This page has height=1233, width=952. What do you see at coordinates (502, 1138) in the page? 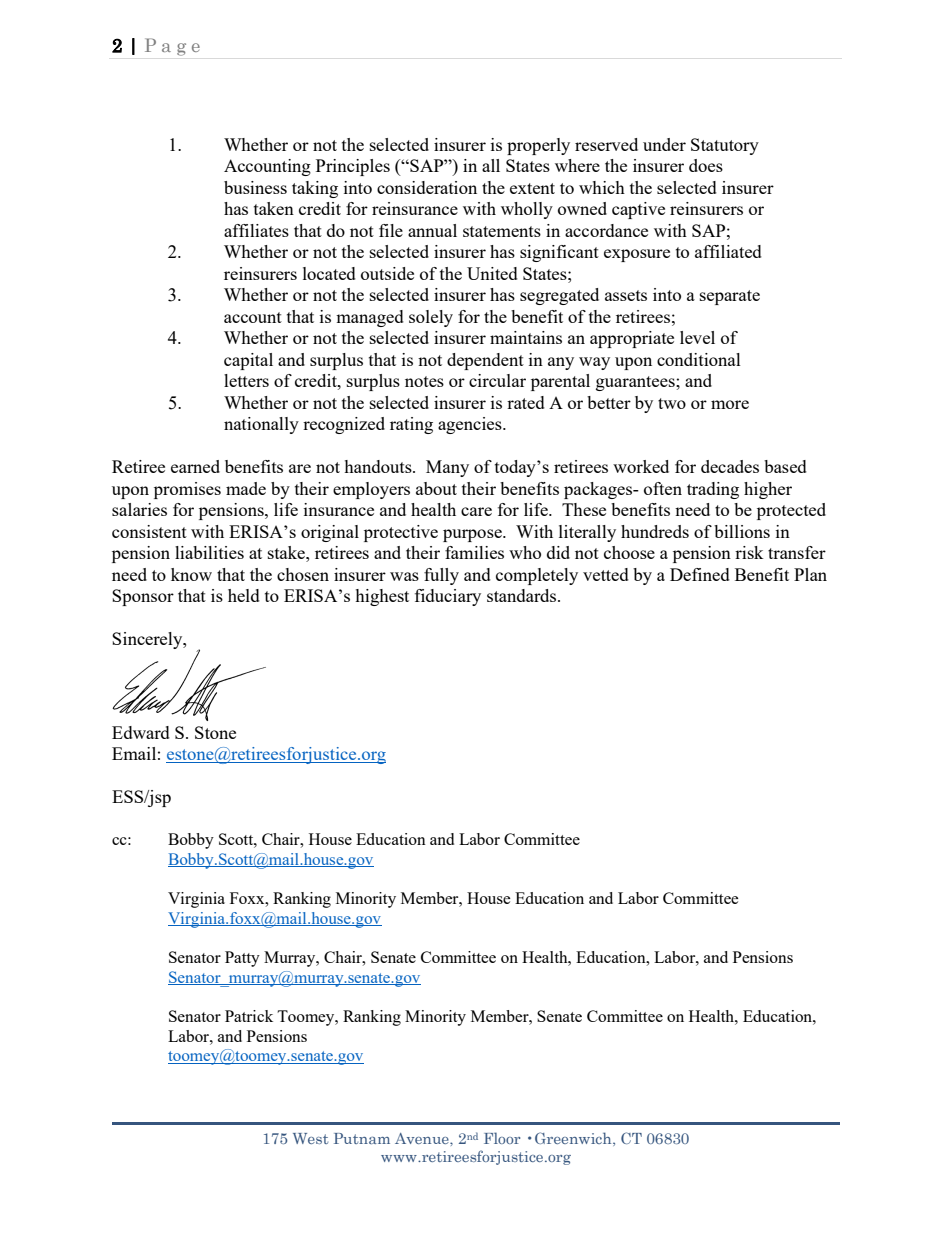
I see `Floor` at bounding box center [502, 1138].
